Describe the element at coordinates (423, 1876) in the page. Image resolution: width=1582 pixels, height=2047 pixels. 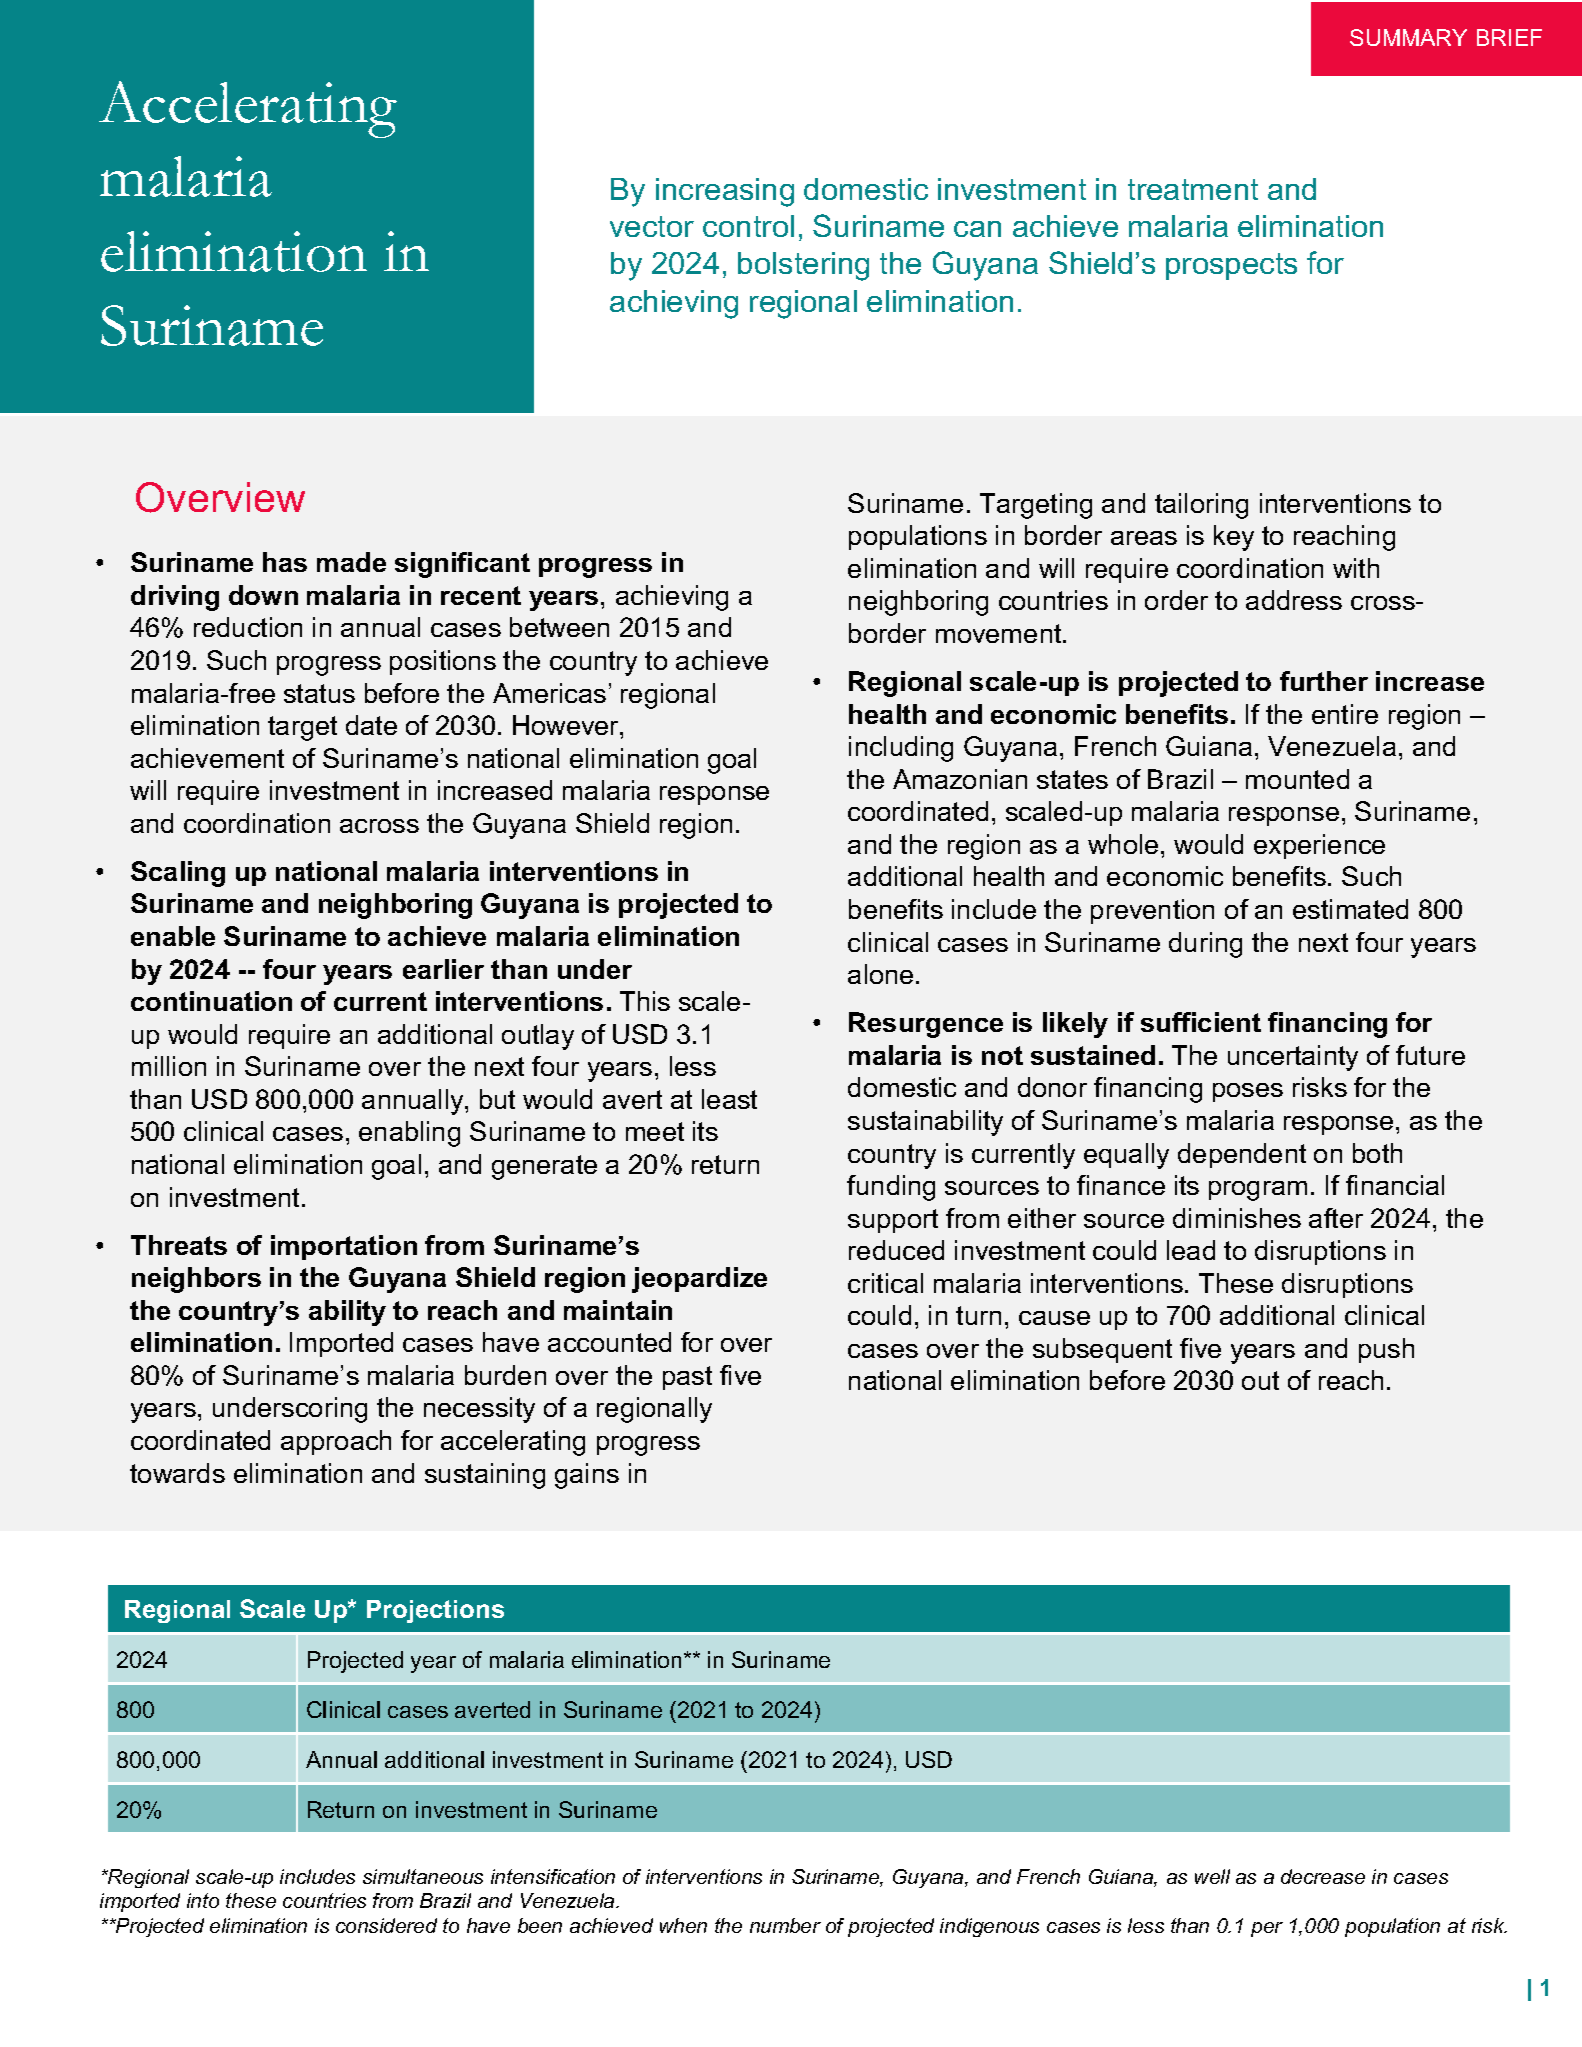
I see `simultaneous` at that location.
